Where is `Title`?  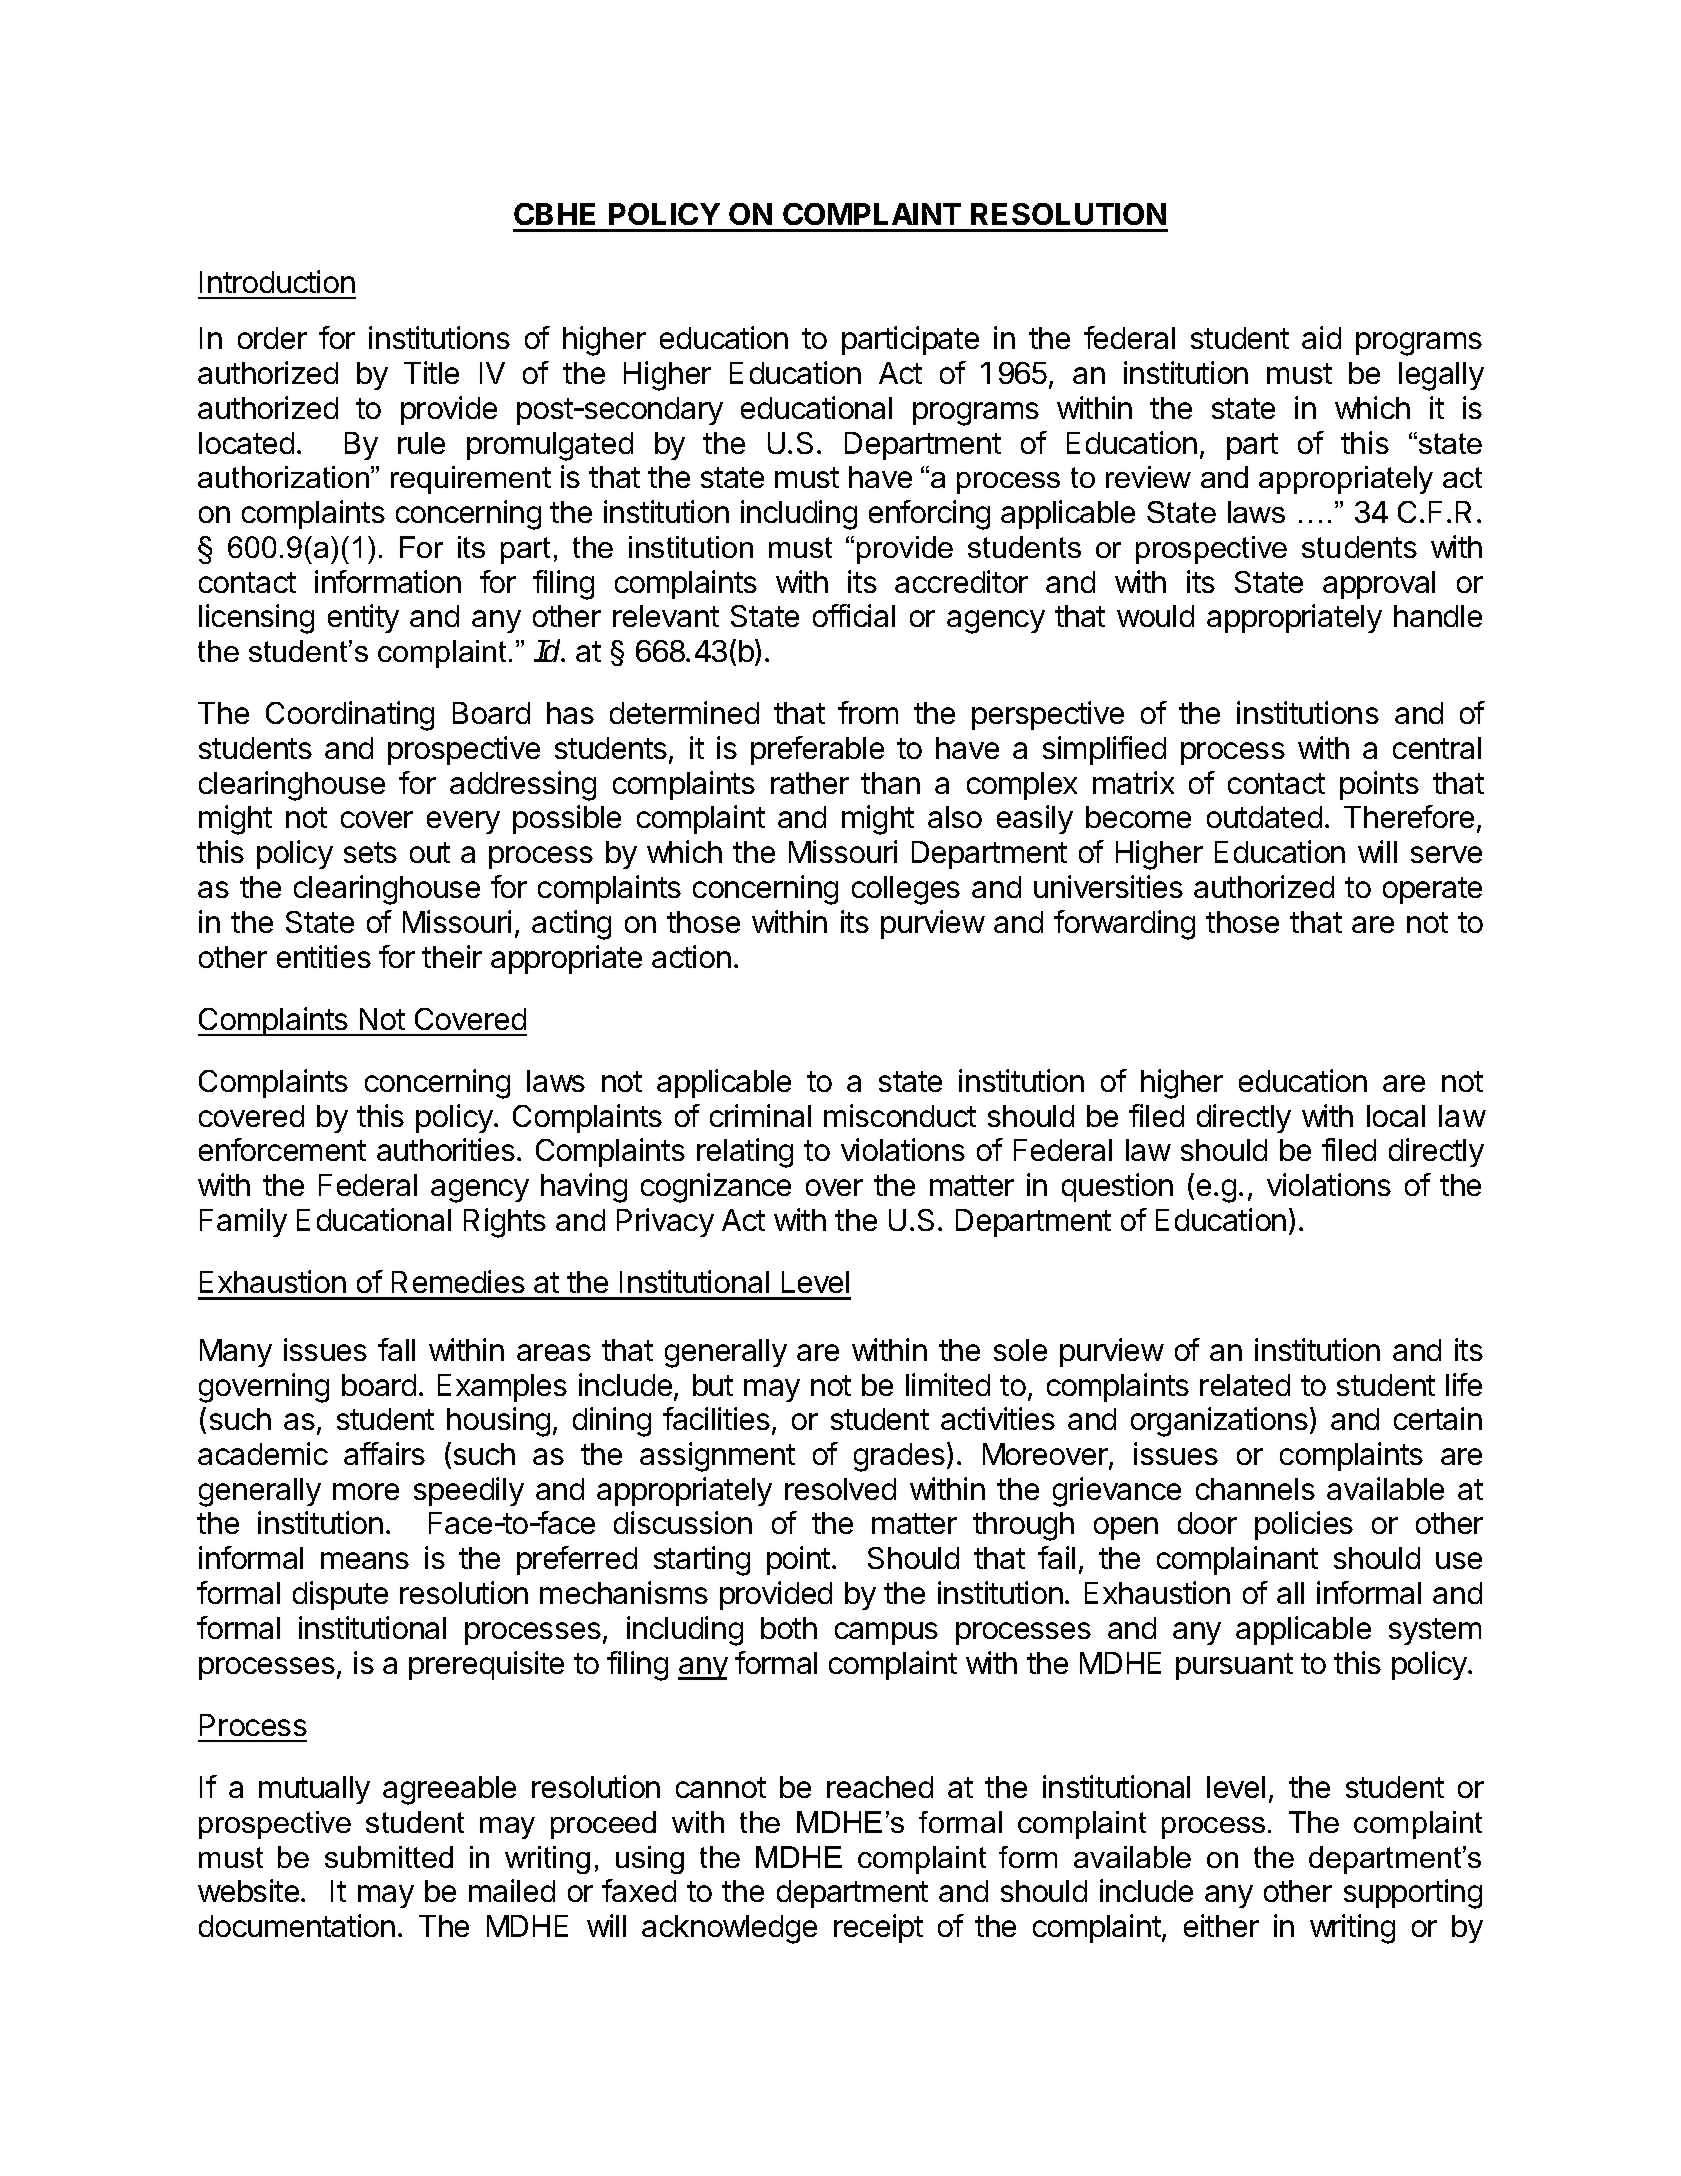 Title is located at coordinates (431, 372).
